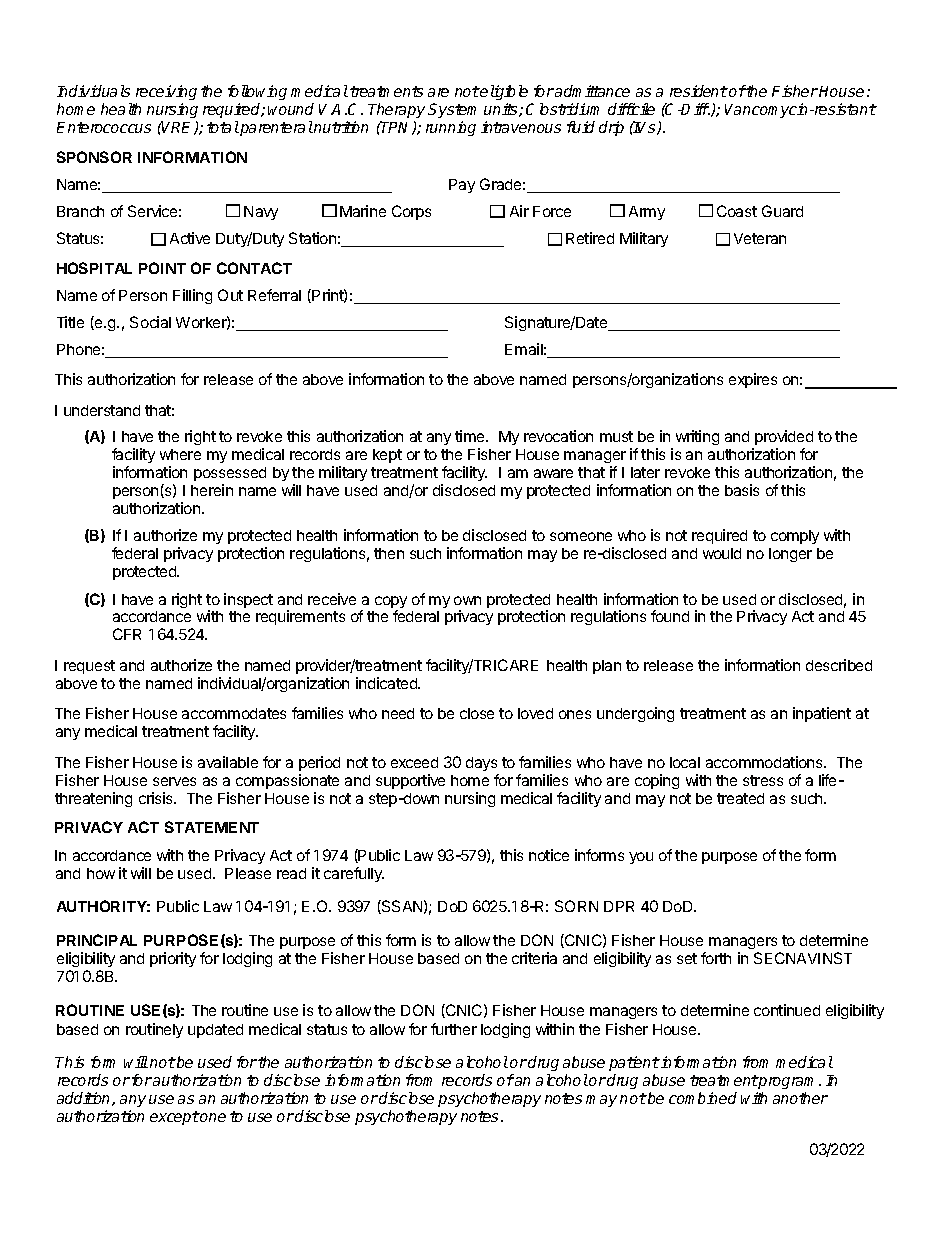 Image resolution: width=952 pixels, height=1233 pixels. Describe the element at coordinates (670, 616) in the screenshot. I see `found` at that location.
